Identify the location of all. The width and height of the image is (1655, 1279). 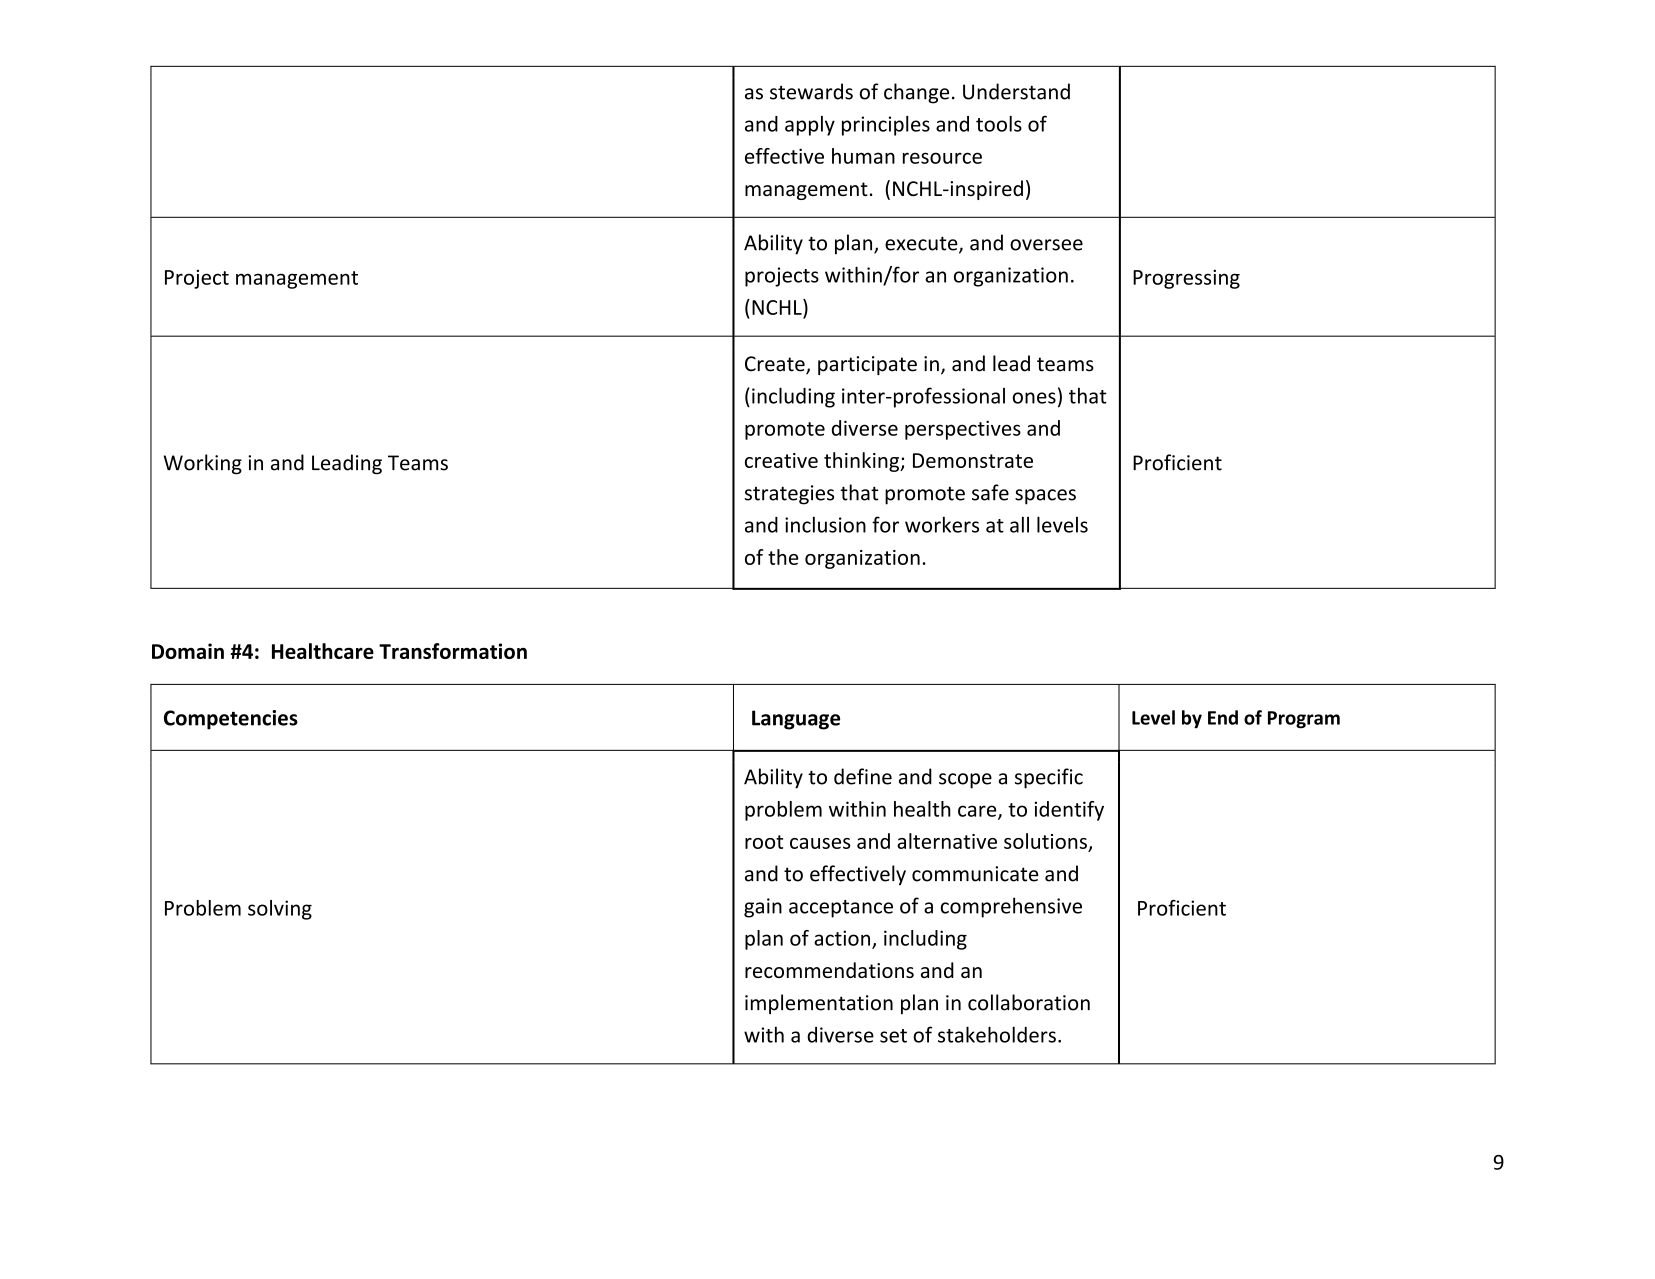
(1019, 524).
